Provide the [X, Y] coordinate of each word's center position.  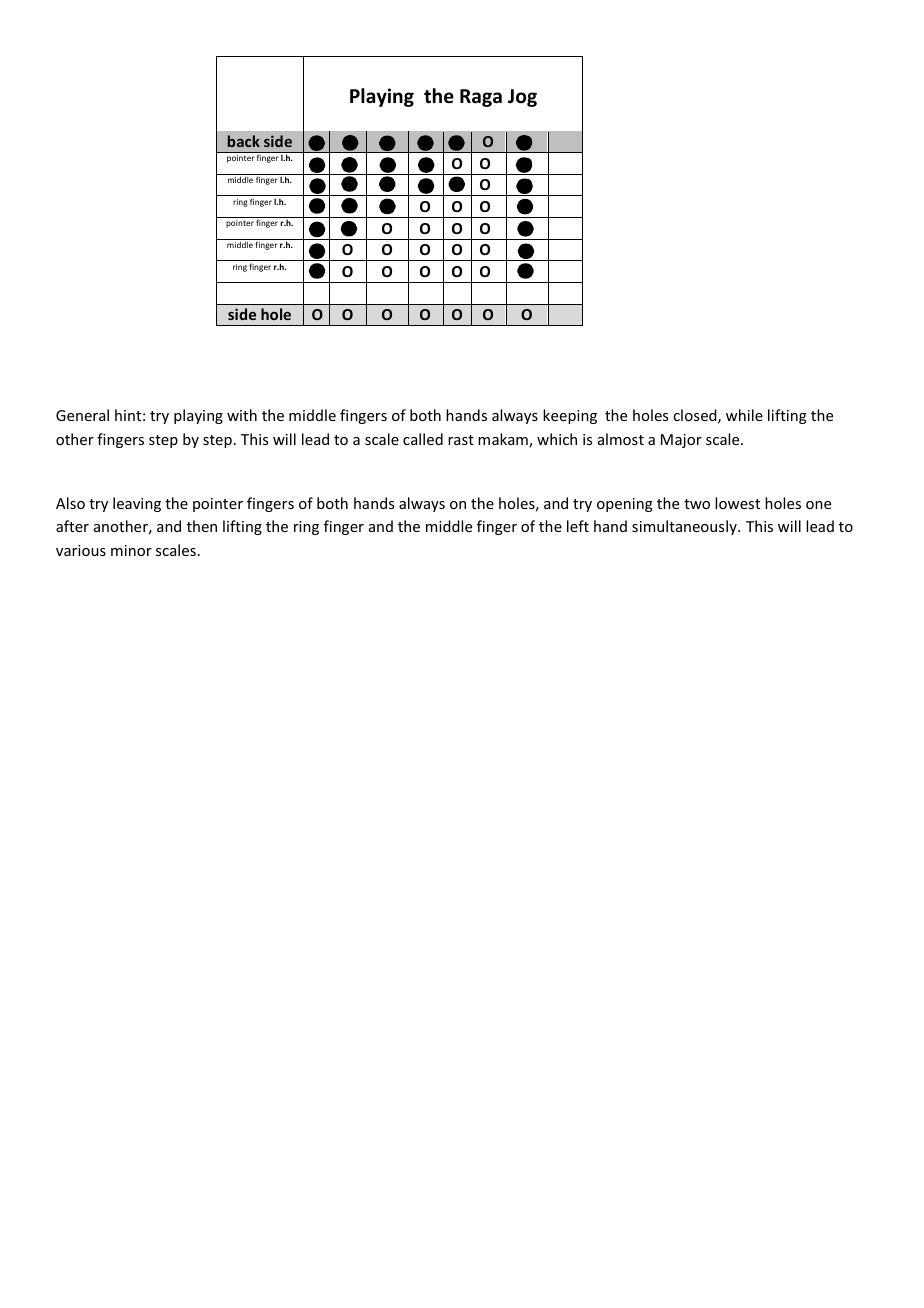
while [744, 415]
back [244, 141]
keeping [570, 416]
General [82, 415]
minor [131, 550]
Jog [522, 98]
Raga [481, 98]
